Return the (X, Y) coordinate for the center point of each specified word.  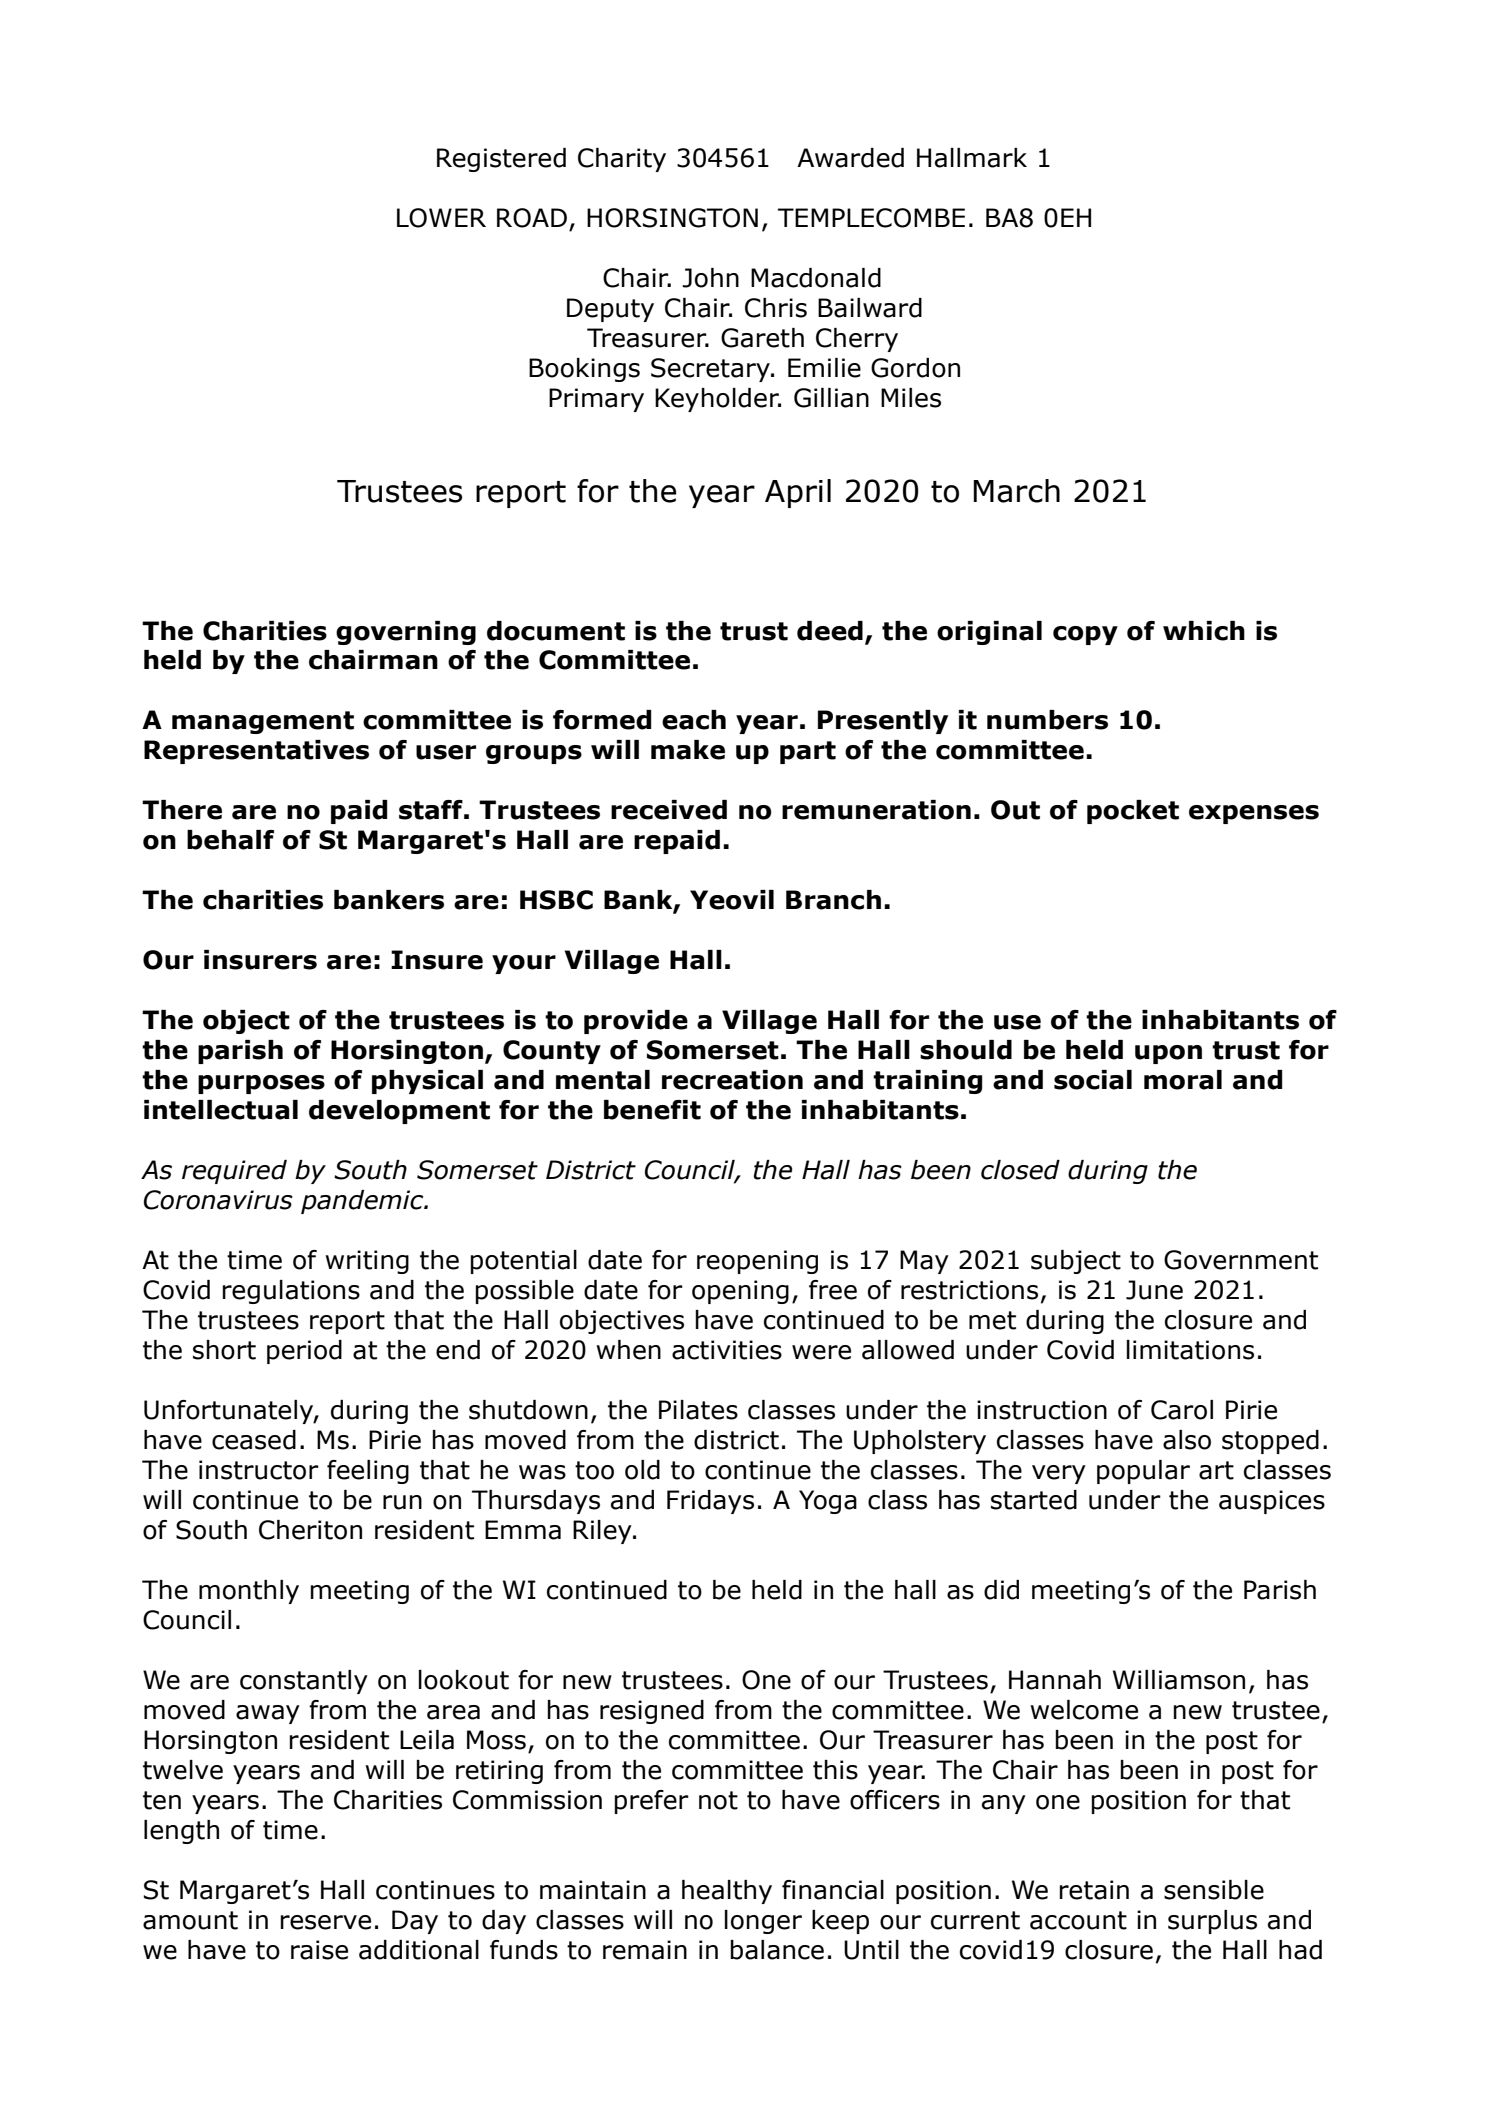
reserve (325, 1922)
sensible (1214, 1890)
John (710, 278)
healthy (727, 1892)
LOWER (441, 218)
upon (1168, 1054)
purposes (261, 1084)
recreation (732, 1080)
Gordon (915, 368)
